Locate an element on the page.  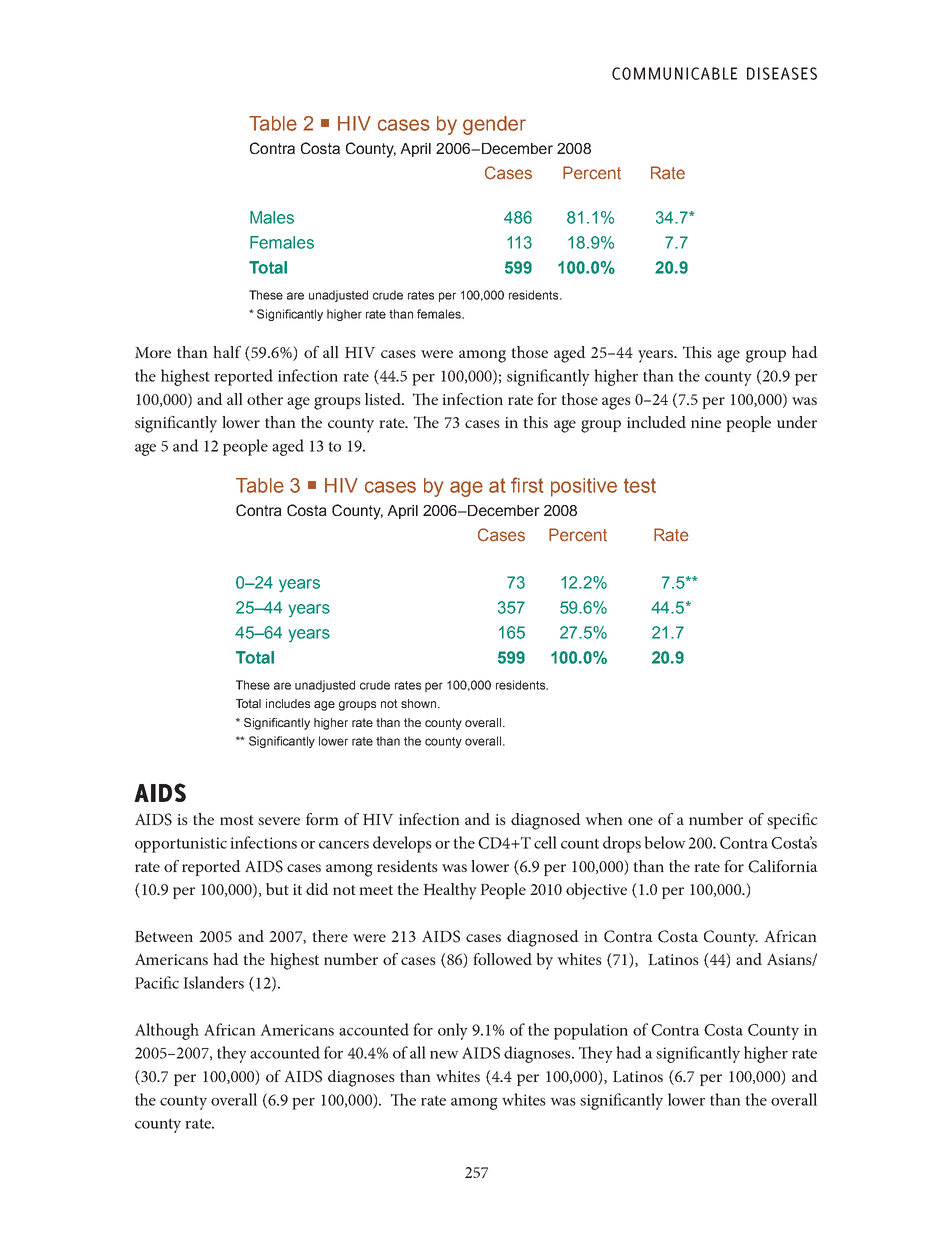
specific is located at coordinates (792, 821).
